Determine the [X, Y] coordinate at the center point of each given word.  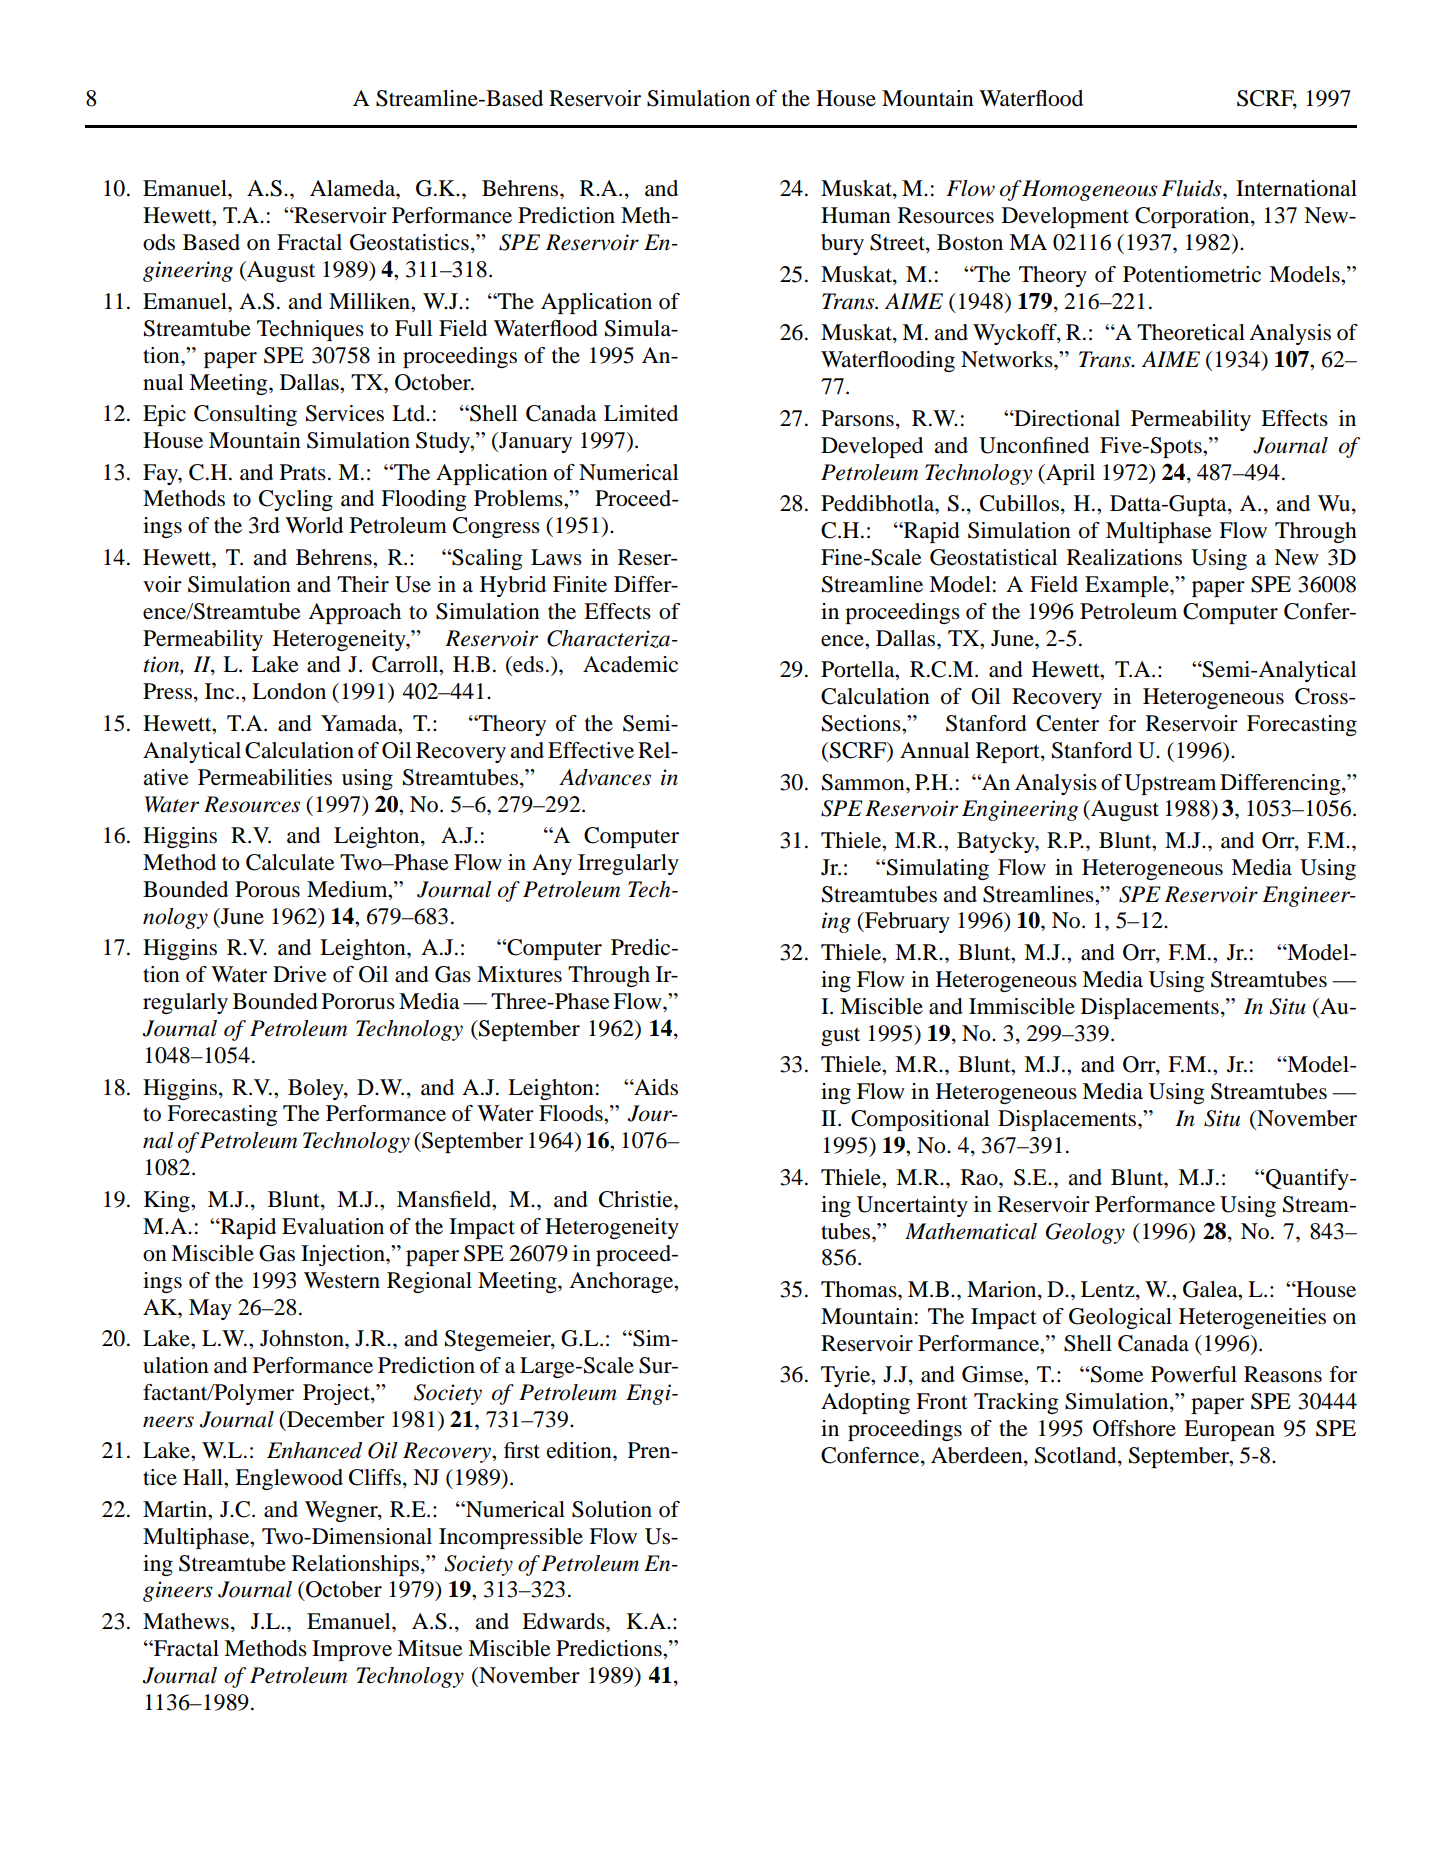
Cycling [296, 500]
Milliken [371, 301]
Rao [980, 1177]
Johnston [303, 1338]
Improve [352, 1650]
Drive [300, 974]
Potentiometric [1192, 274]
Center [1067, 723]
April [1069, 474]
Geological [1120, 1318]
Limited [641, 413]
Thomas [860, 1289]
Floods [572, 1113]
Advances [605, 777]
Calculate [290, 862]
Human [856, 215]
